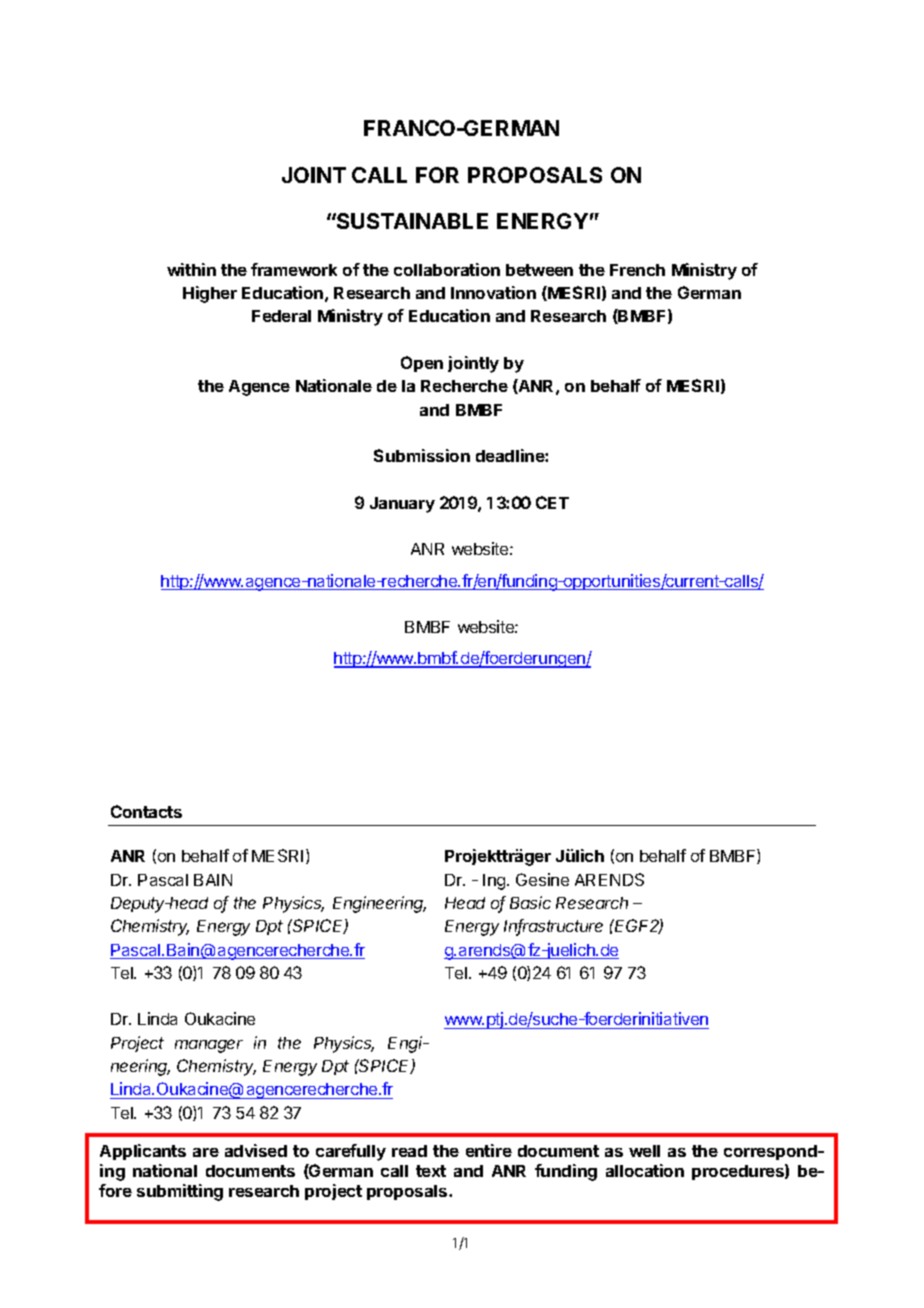 Image resolution: width=924 pixels, height=1308 pixels. What do you see at coordinates (552, 502) in the screenshot?
I see `CET` at bounding box center [552, 502].
